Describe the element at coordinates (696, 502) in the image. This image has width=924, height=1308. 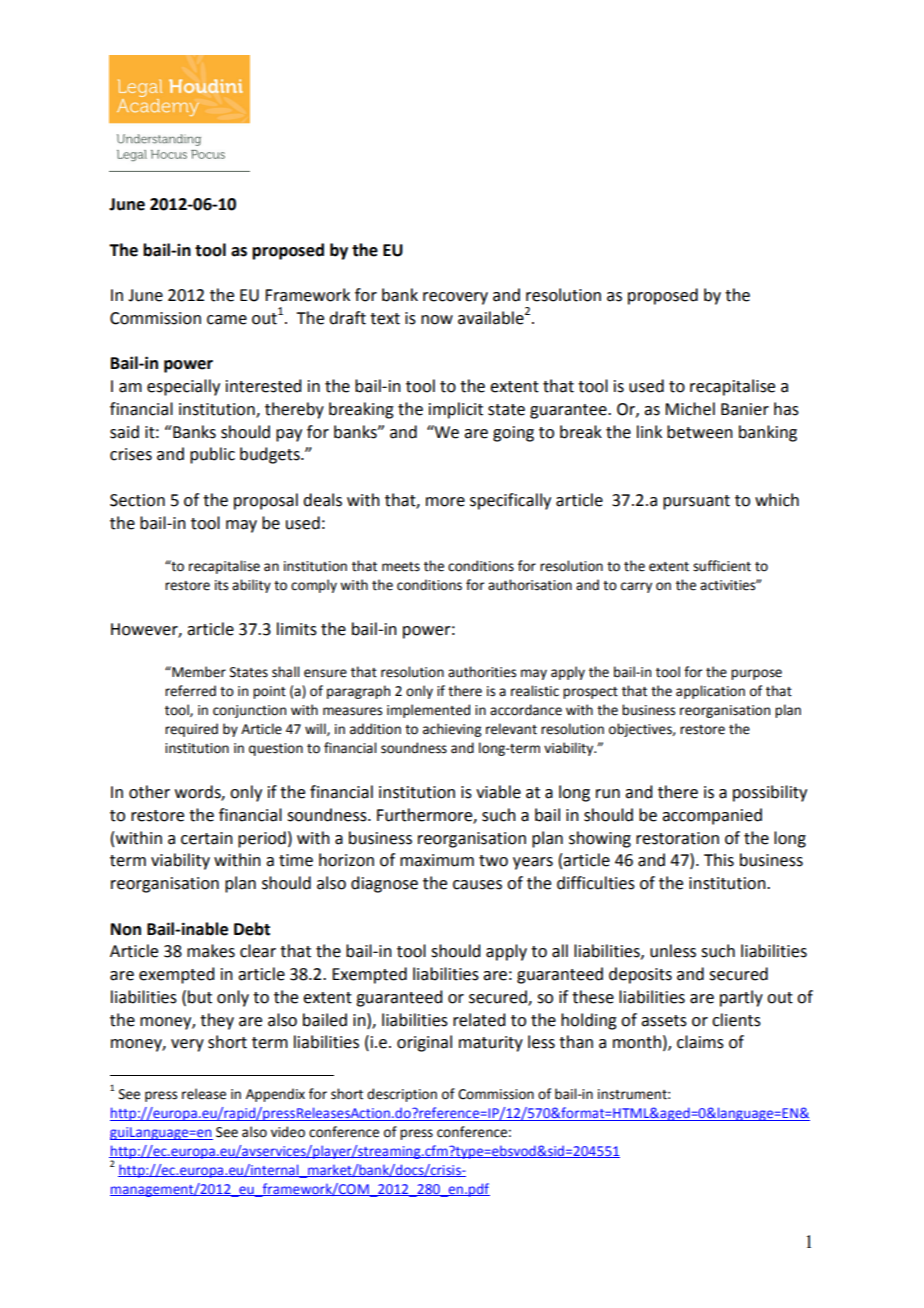
I see `pursuant` at that location.
